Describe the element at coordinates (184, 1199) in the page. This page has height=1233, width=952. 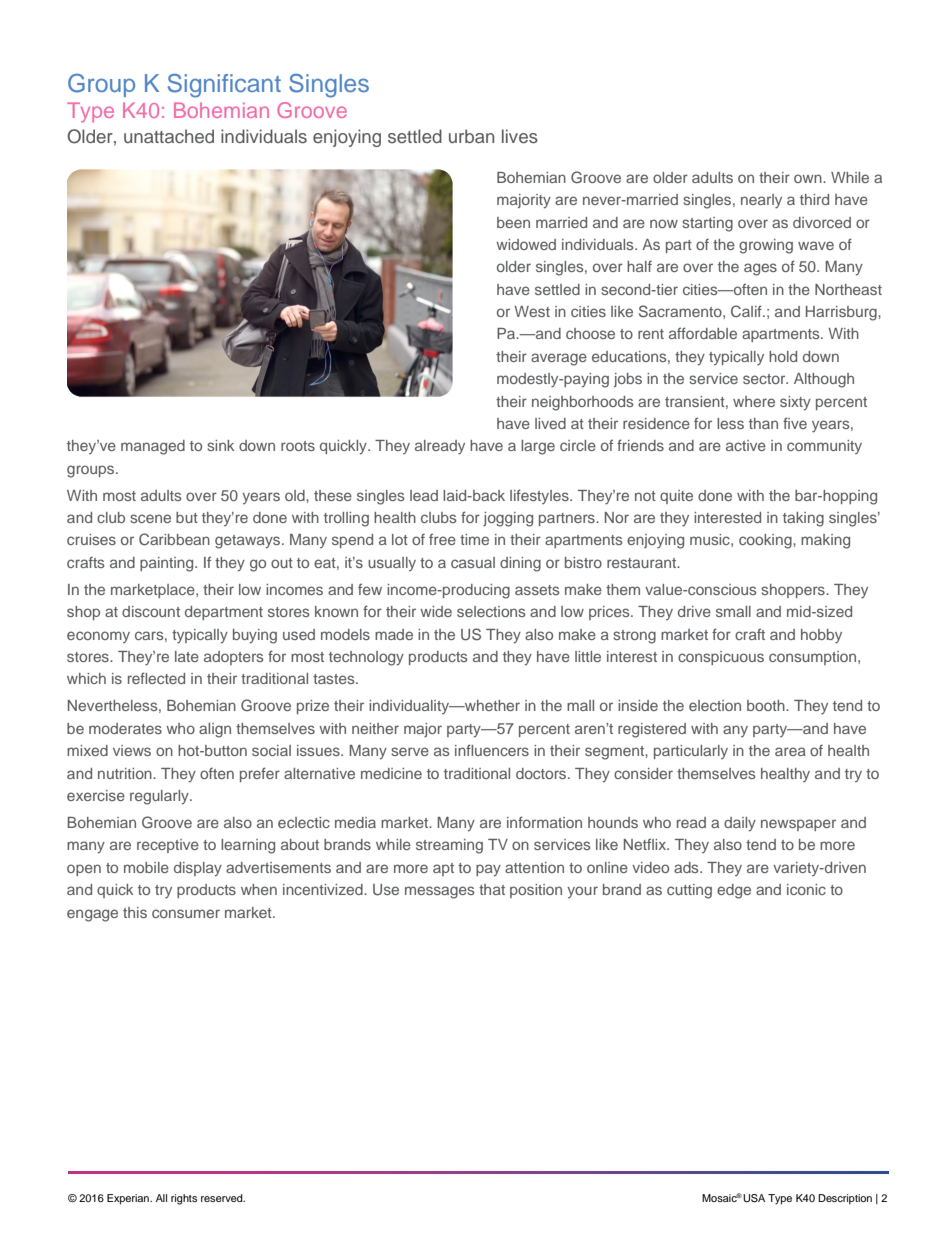
I see `rights` at that location.
